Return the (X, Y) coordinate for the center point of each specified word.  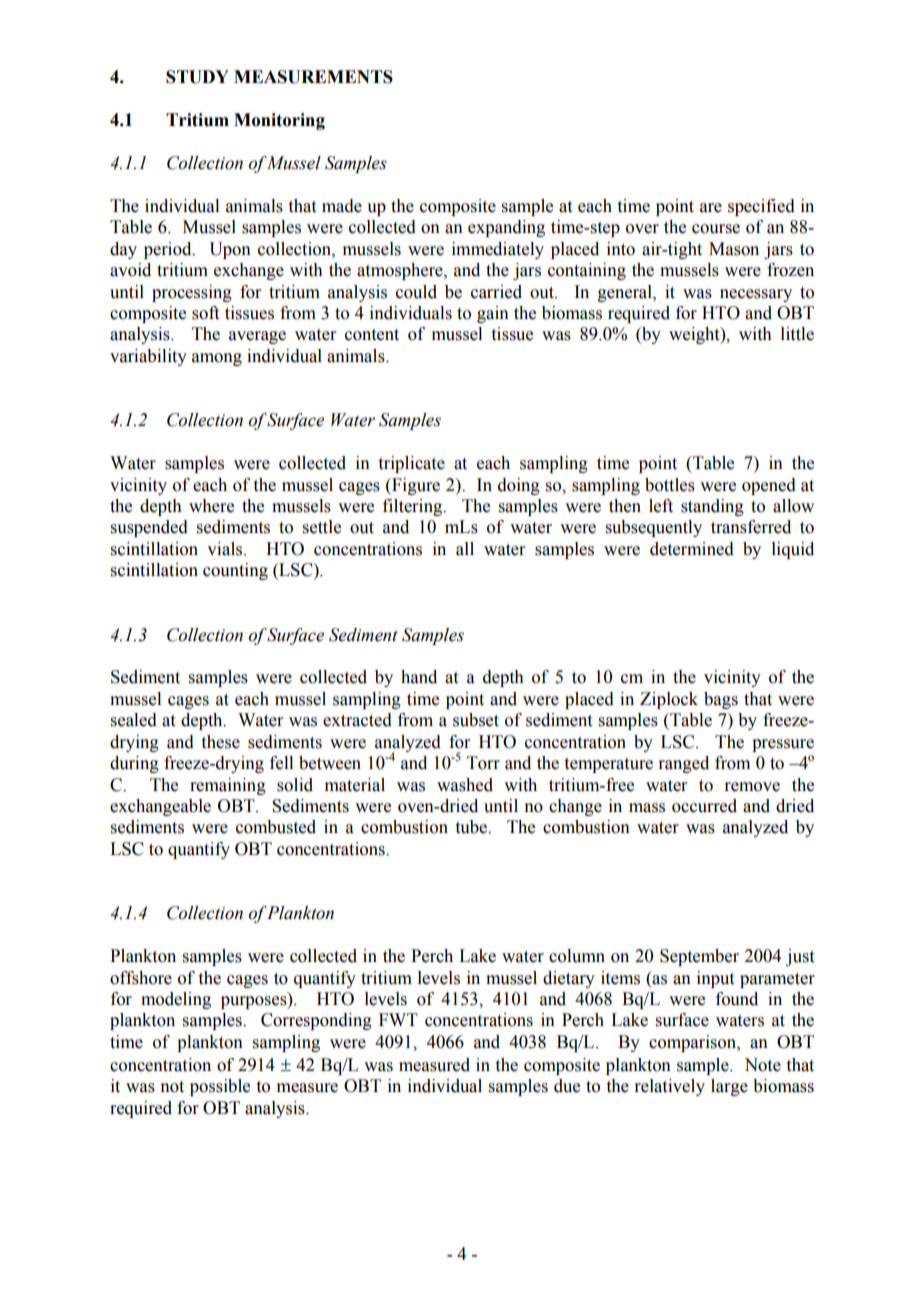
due (567, 1086)
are (711, 208)
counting (235, 571)
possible (220, 1087)
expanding (506, 228)
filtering (413, 507)
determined (692, 549)
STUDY (197, 77)
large (729, 1087)
